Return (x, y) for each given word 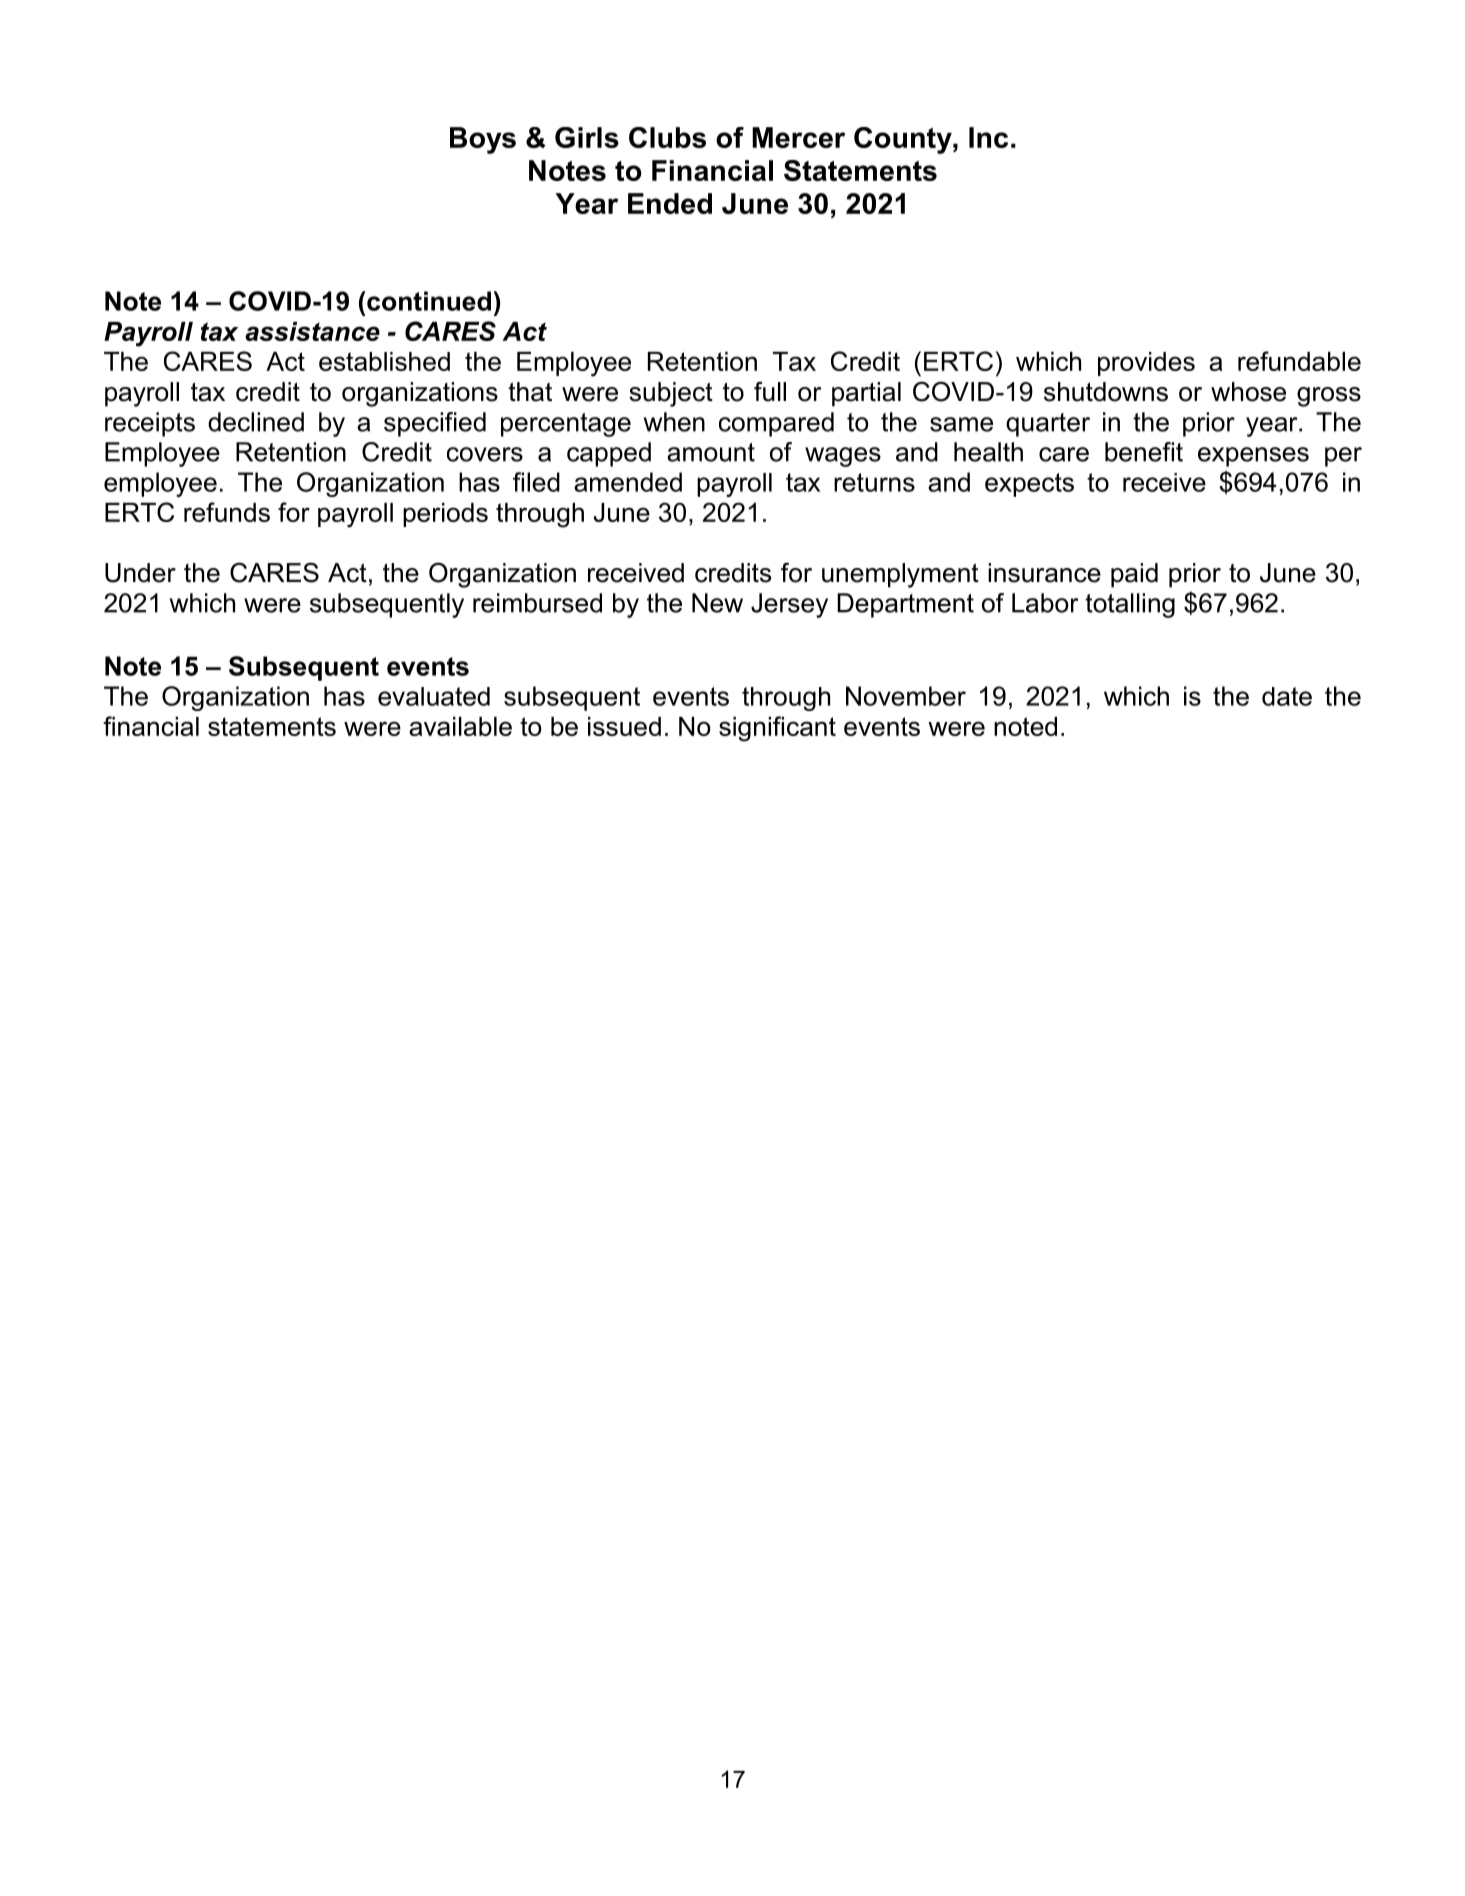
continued (428, 301)
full (770, 392)
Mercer (798, 137)
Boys (483, 140)
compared (776, 424)
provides (1146, 364)
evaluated (434, 696)
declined (256, 422)
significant (777, 729)
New (717, 603)
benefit (1144, 452)
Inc (988, 137)
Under (140, 573)
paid (1134, 575)
